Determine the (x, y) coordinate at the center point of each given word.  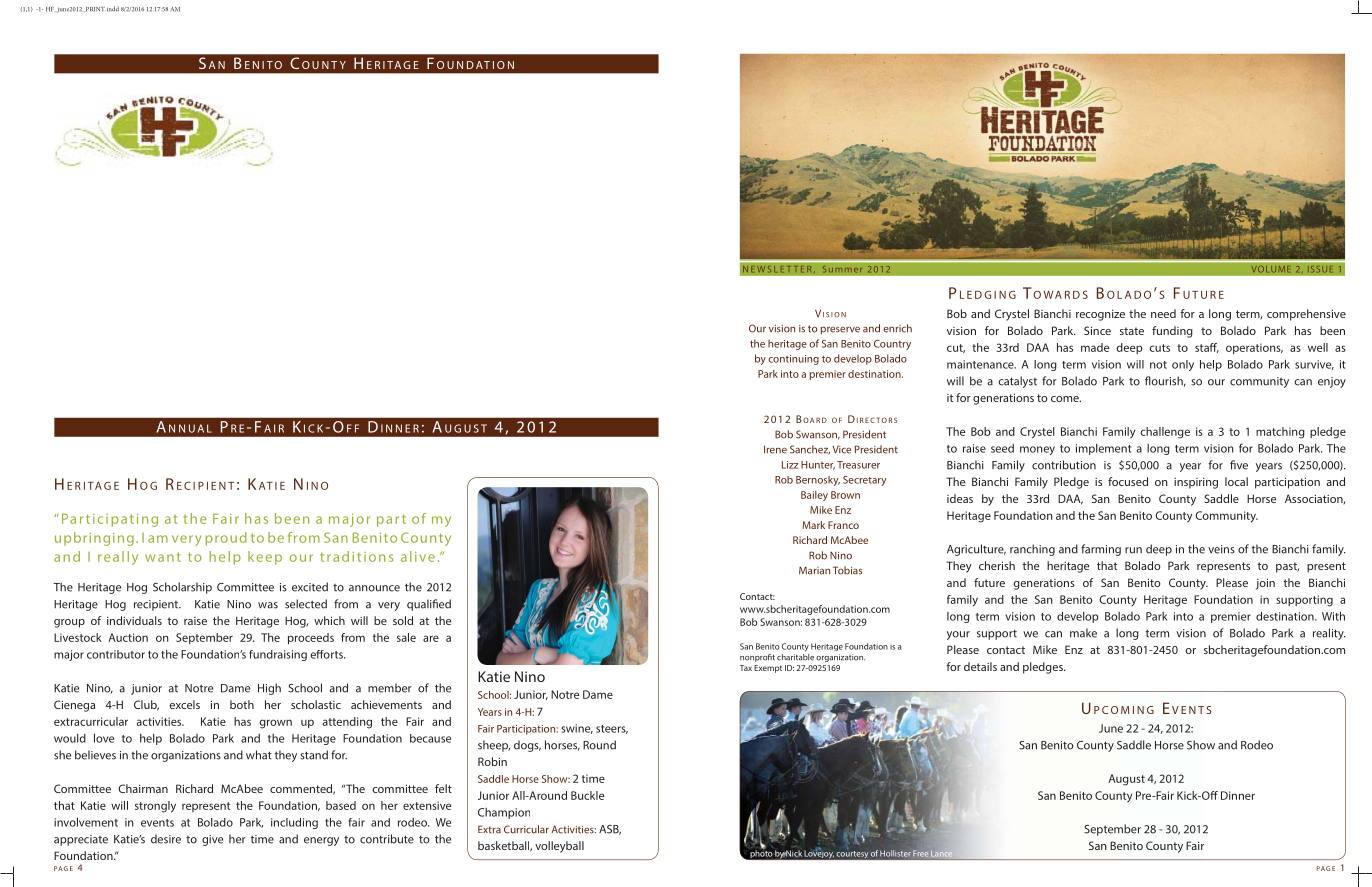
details (980, 666)
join (1265, 584)
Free (920, 853)
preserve (840, 331)
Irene (775, 449)
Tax (746, 668)
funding (1172, 332)
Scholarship (182, 588)
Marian (814, 570)
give (212, 840)
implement (1104, 449)
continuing (793, 360)
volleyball (559, 847)
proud (226, 539)
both (242, 704)
